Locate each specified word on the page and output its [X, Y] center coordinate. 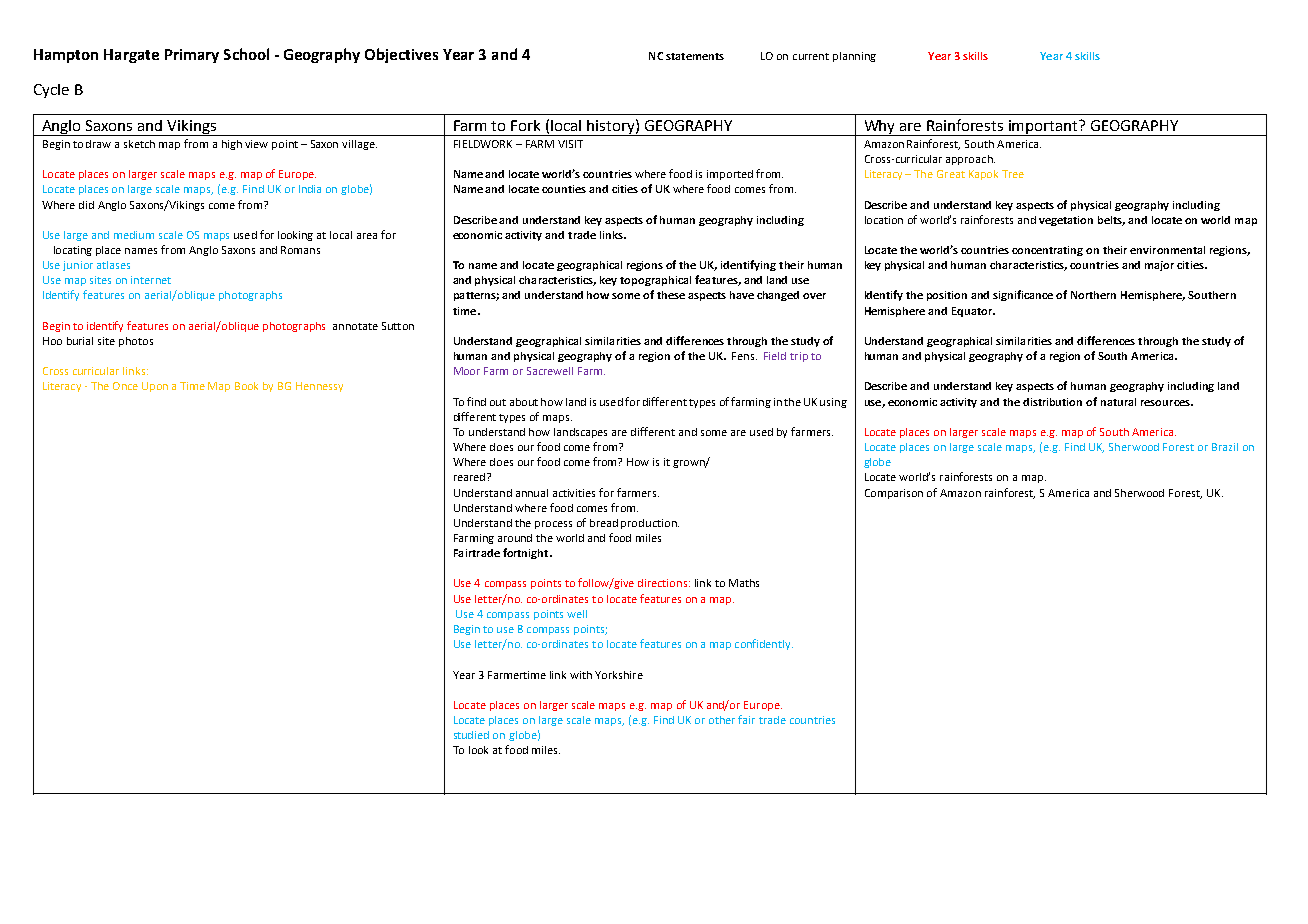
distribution [1052, 402]
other [722, 720]
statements [695, 56]
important [1043, 128]
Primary [192, 56]
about [524, 402]
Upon [155, 387]
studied [471, 735]
